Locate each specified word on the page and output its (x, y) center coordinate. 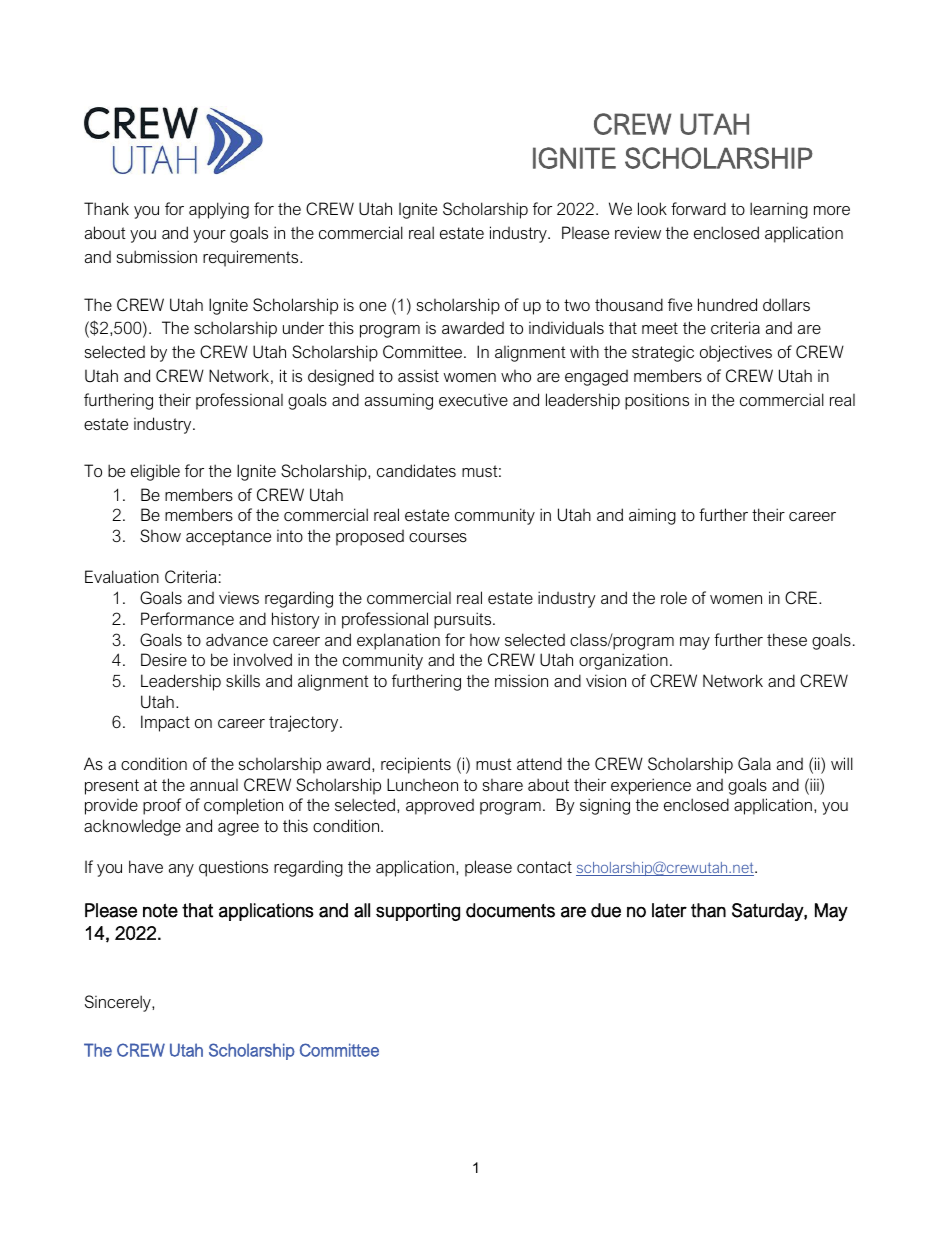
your (209, 236)
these (787, 639)
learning (779, 210)
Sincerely (119, 1003)
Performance (187, 618)
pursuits (464, 620)
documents (510, 910)
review (638, 232)
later (669, 910)
